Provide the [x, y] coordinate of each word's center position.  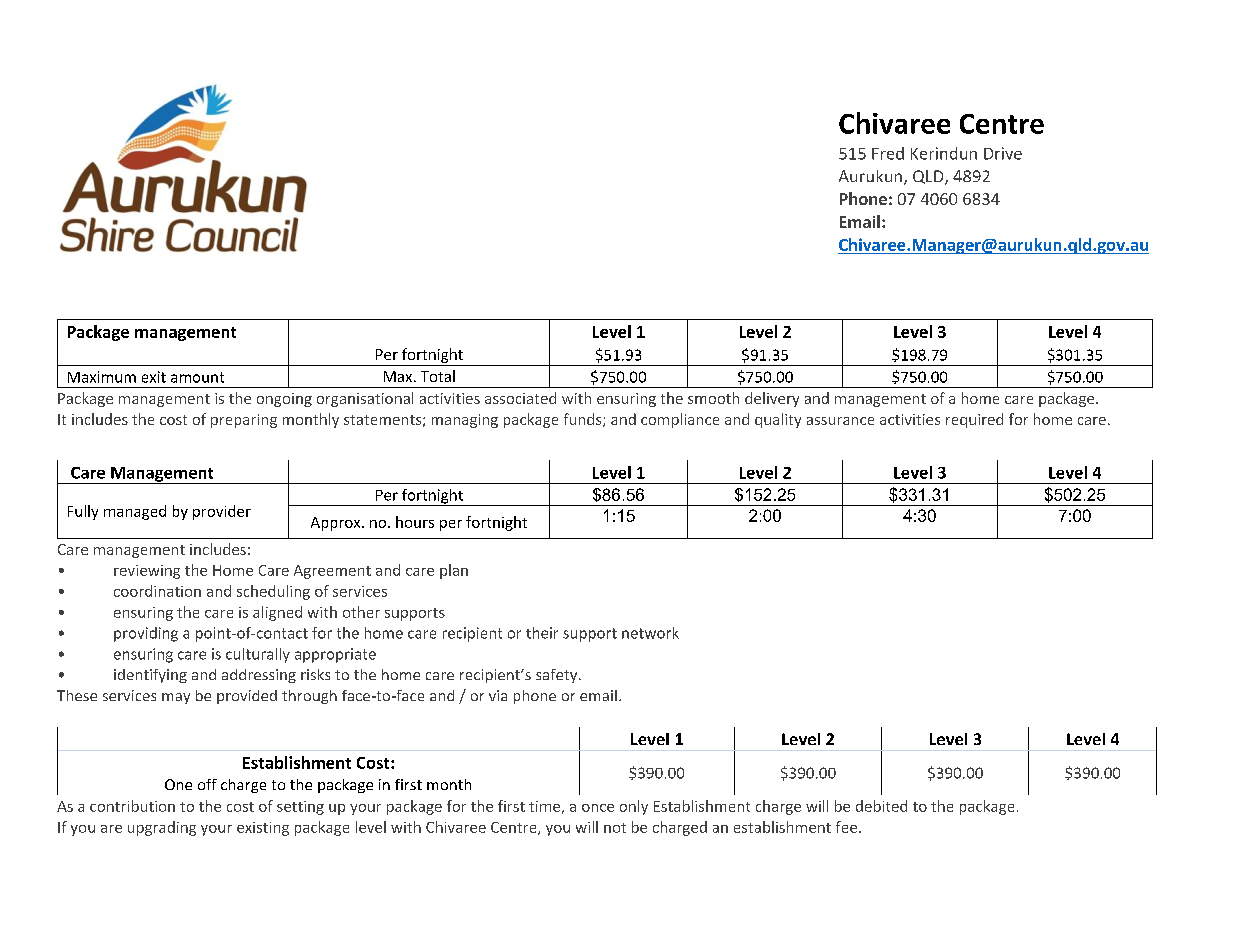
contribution [132, 806]
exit [154, 377]
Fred [888, 153]
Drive [1003, 153]
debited [881, 806]
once [598, 808]
